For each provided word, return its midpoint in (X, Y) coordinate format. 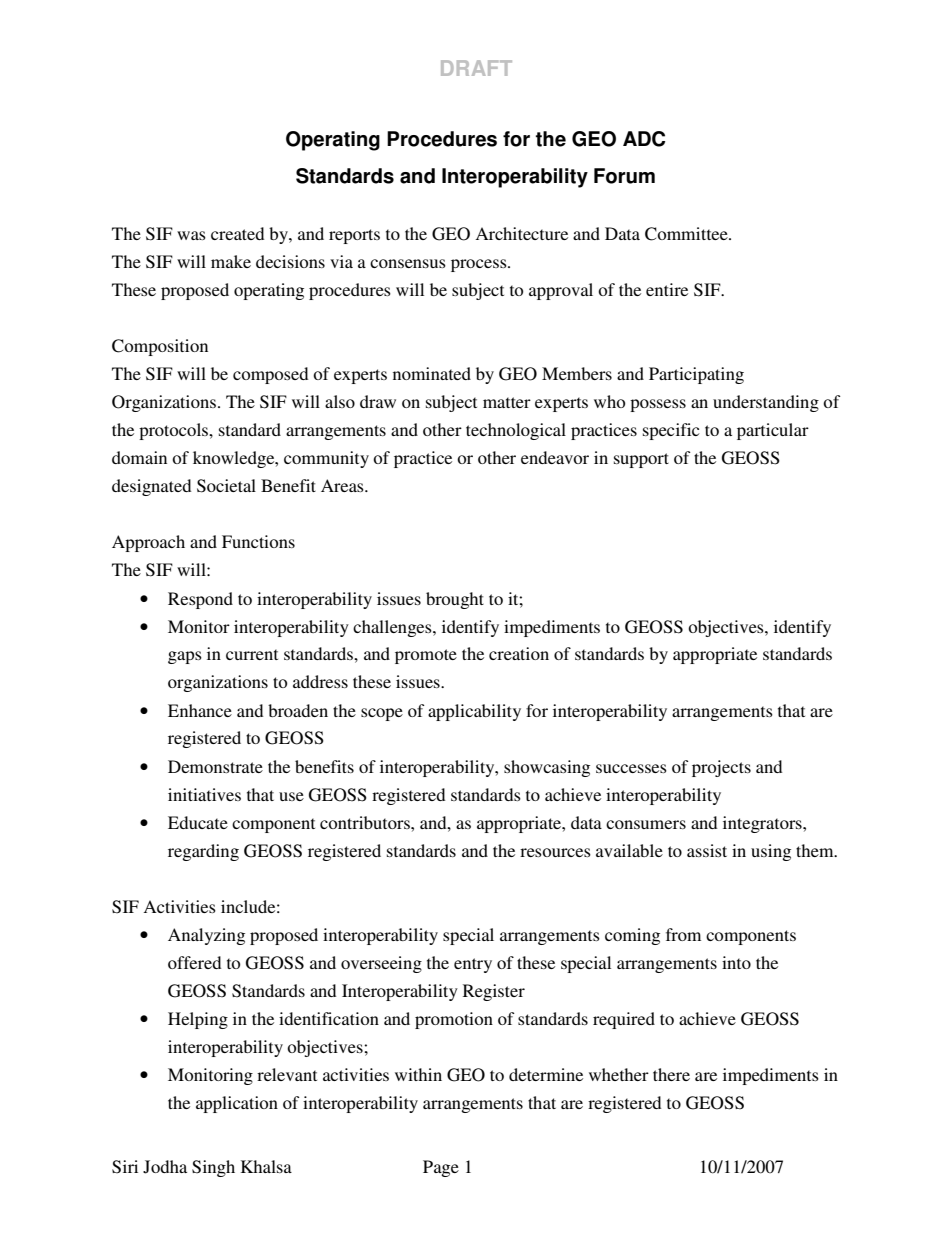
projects (721, 768)
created (237, 233)
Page (441, 1168)
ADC (644, 139)
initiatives (204, 794)
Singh (213, 1168)
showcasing (547, 768)
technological (516, 431)
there (671, 1074)
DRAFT (476, 68)
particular (773, 431)
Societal (226, 486)
